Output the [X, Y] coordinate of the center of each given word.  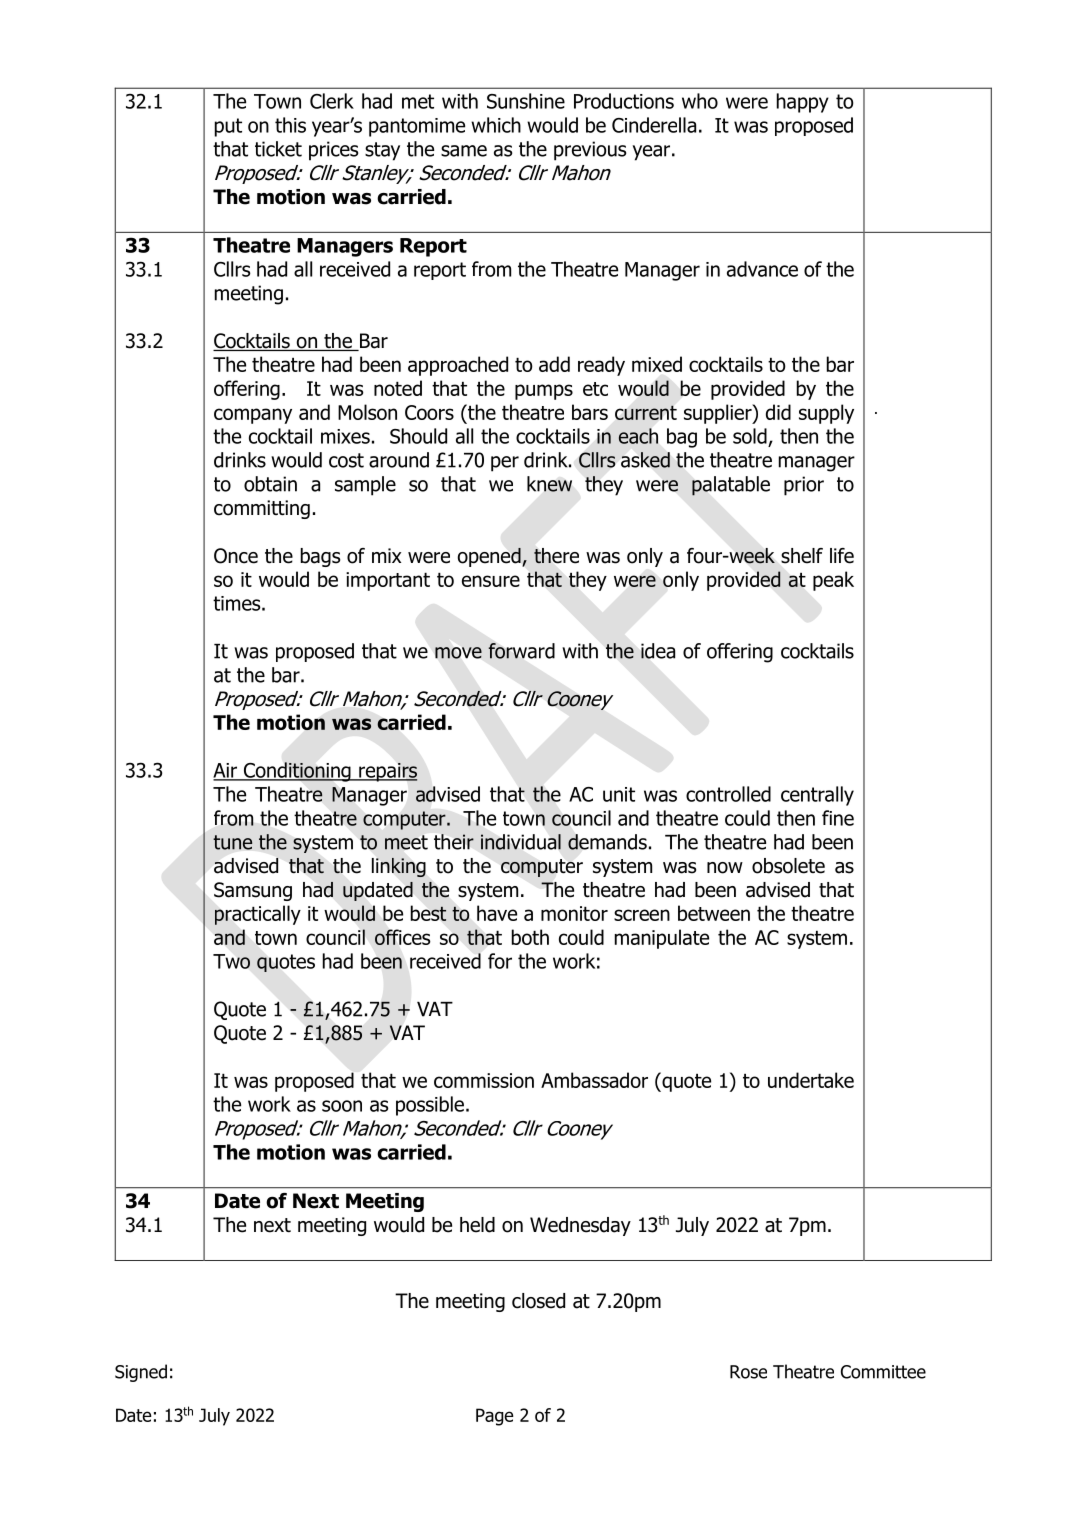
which [496, 125]
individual [521, 842]
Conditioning [297, 772]
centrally [817, 796]
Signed [141, 1373]
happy [803, 103]
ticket [278, 149]
